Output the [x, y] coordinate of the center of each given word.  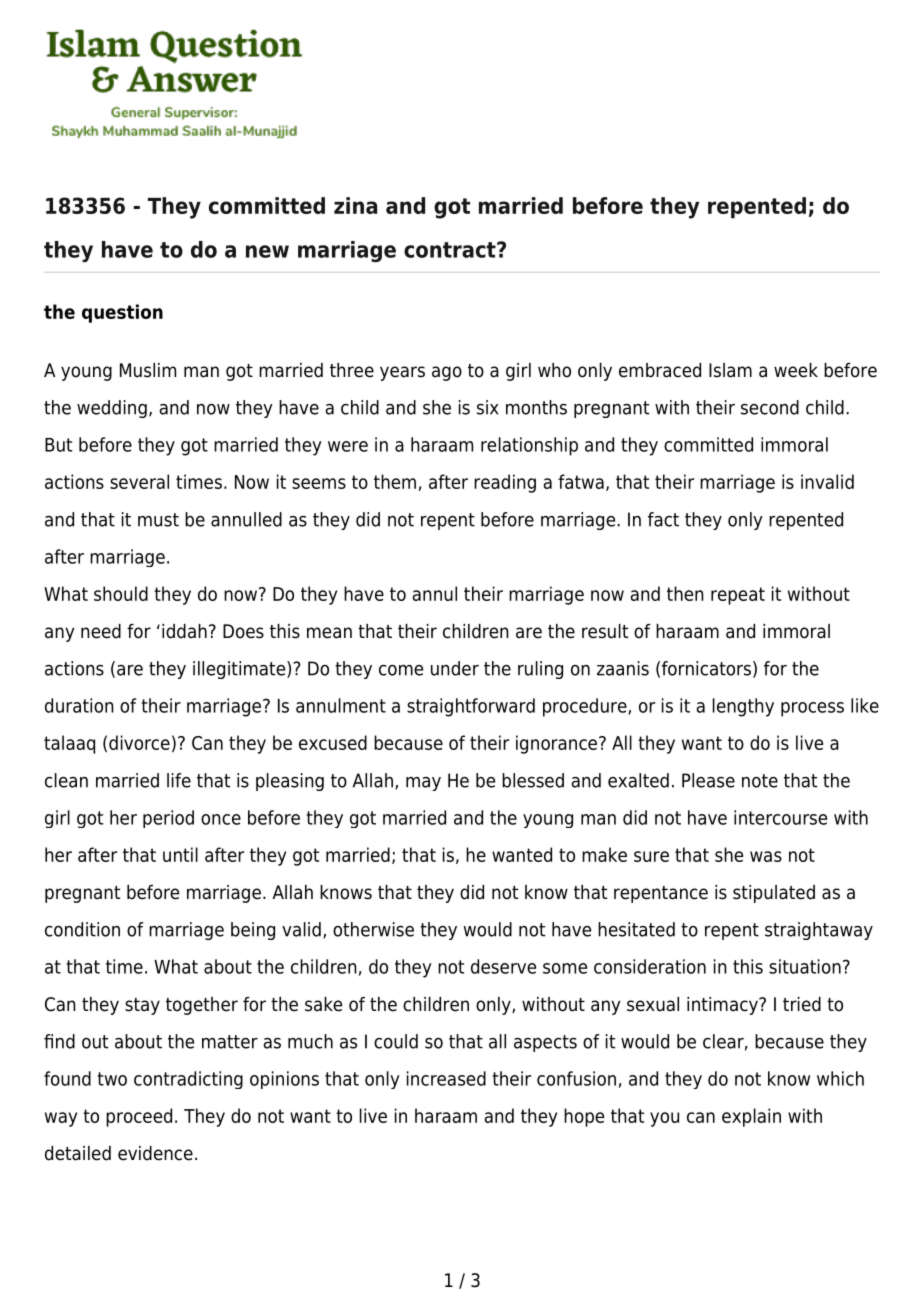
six [487, 407]
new [267, 251]
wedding [112, 409]
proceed [139, 1117]
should [121, 593]
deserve [503, 966]
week [796, 370]
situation [805, 966]
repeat [738, 596]
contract [451, 250]
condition [82, 929]
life [179, 780]
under [455, 668]
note [760, 781]
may [423, 784]
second [770, 407]
